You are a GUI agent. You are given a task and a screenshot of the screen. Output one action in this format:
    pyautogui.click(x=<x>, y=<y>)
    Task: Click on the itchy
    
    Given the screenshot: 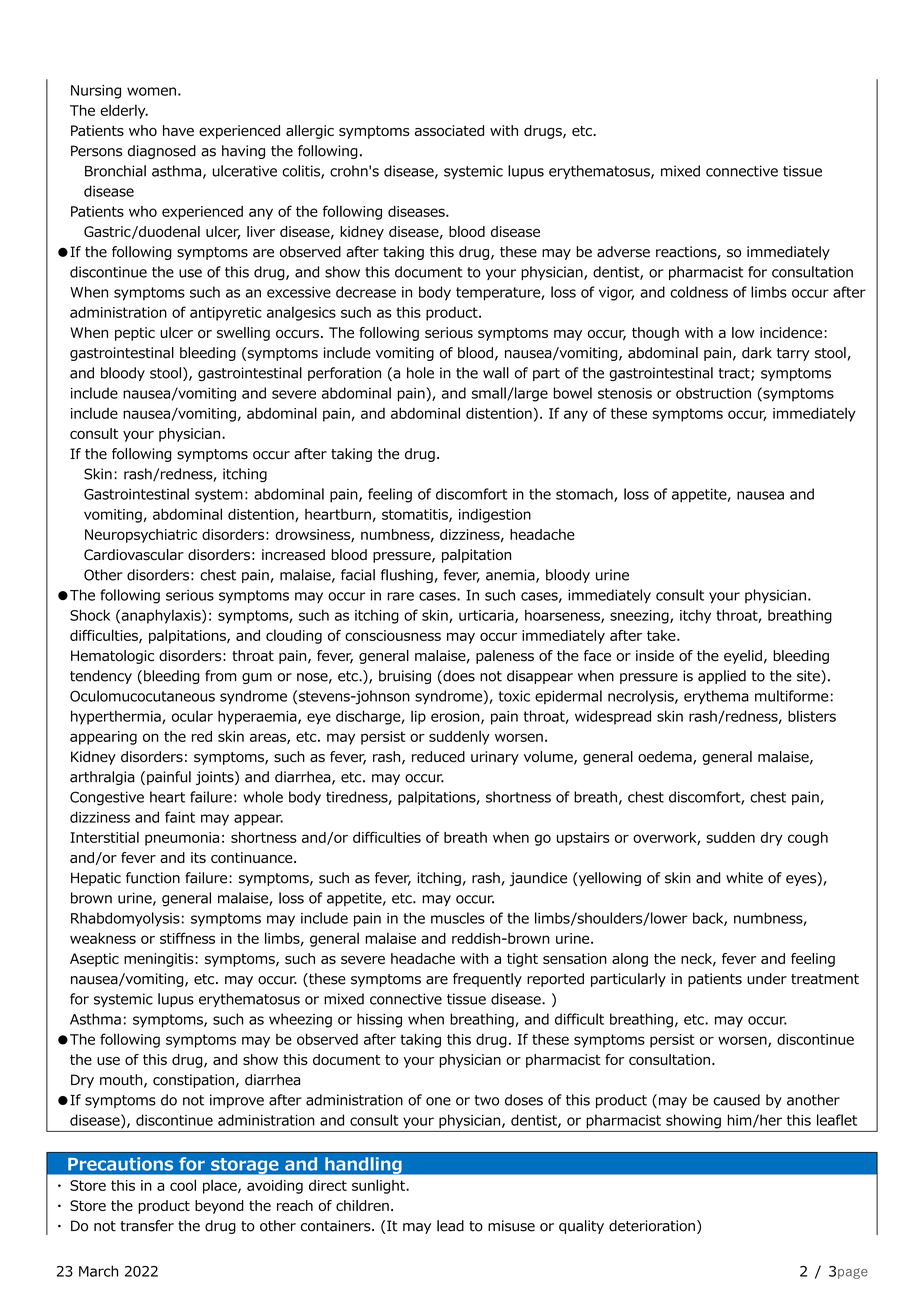 What is the action you would take?
    pyautogui.click(x=695, y=616)
